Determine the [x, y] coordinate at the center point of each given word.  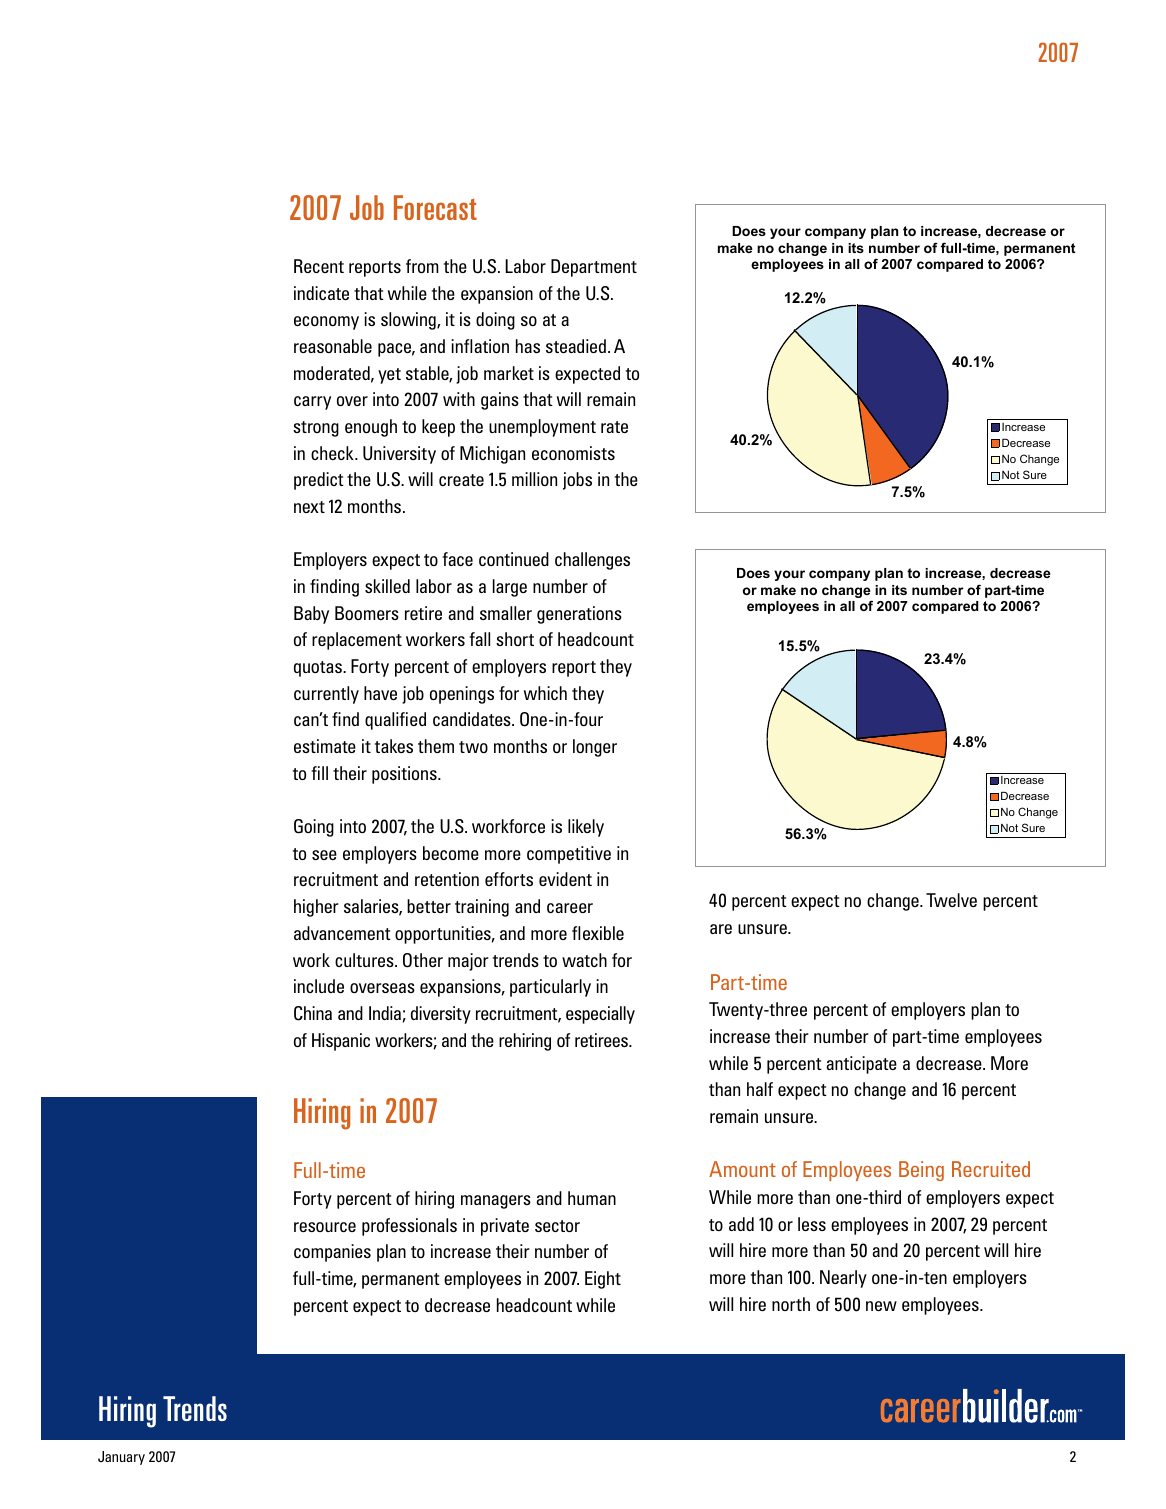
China [313, 1013]
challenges [592, 561]
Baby [311, 615]
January [121, 1458]
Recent [319, 266]
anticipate [861, 1065]
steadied [576, 346]
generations [579, 615]
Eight [603, 1280]
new [881, 1306]
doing [495, 321]
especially [600, 1015]
